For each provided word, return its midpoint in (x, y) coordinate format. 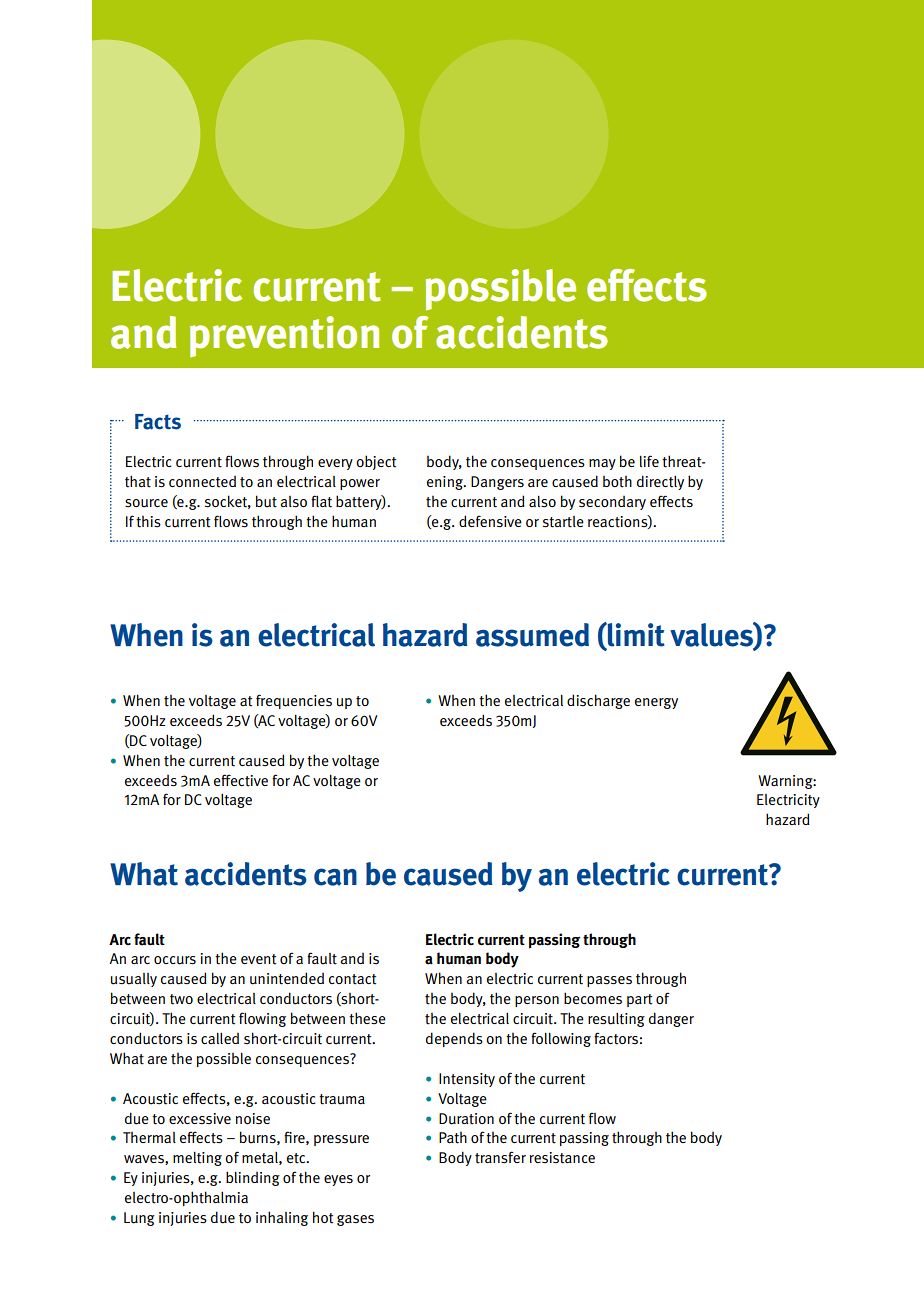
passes (609, 981)
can (335, 877)
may (602, 464)
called (220, 1038)
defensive (490, 521)
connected (202, 482)
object (376, 462)
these (367, 1018)
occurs (175, 960)
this (148, 522)
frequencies (294, 701)
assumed (532, 635)
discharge (598, 701)
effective (241, 780)
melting (197, 1159)
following (561, 1039)
